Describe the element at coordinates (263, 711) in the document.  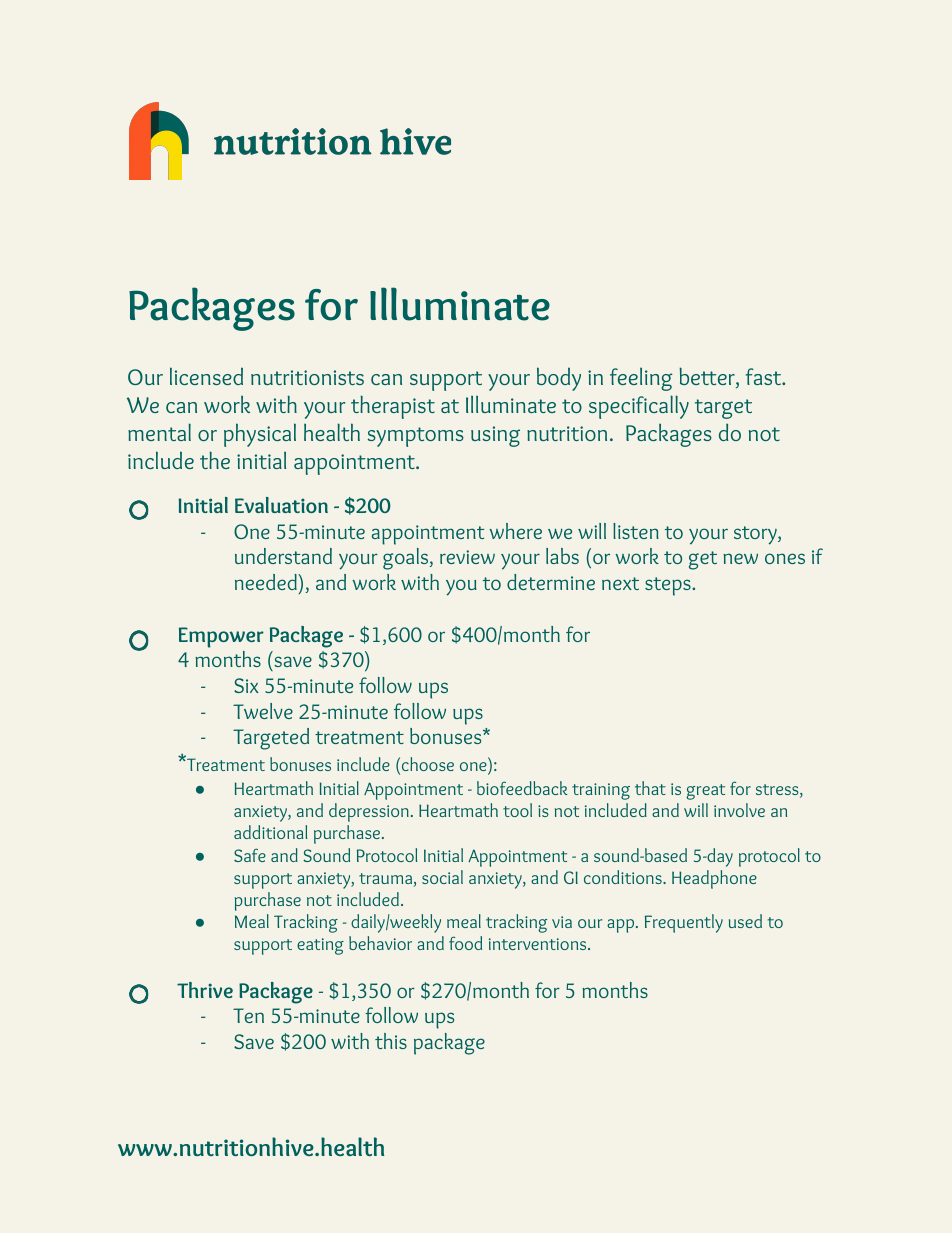
I see `Twelve` at that location.
